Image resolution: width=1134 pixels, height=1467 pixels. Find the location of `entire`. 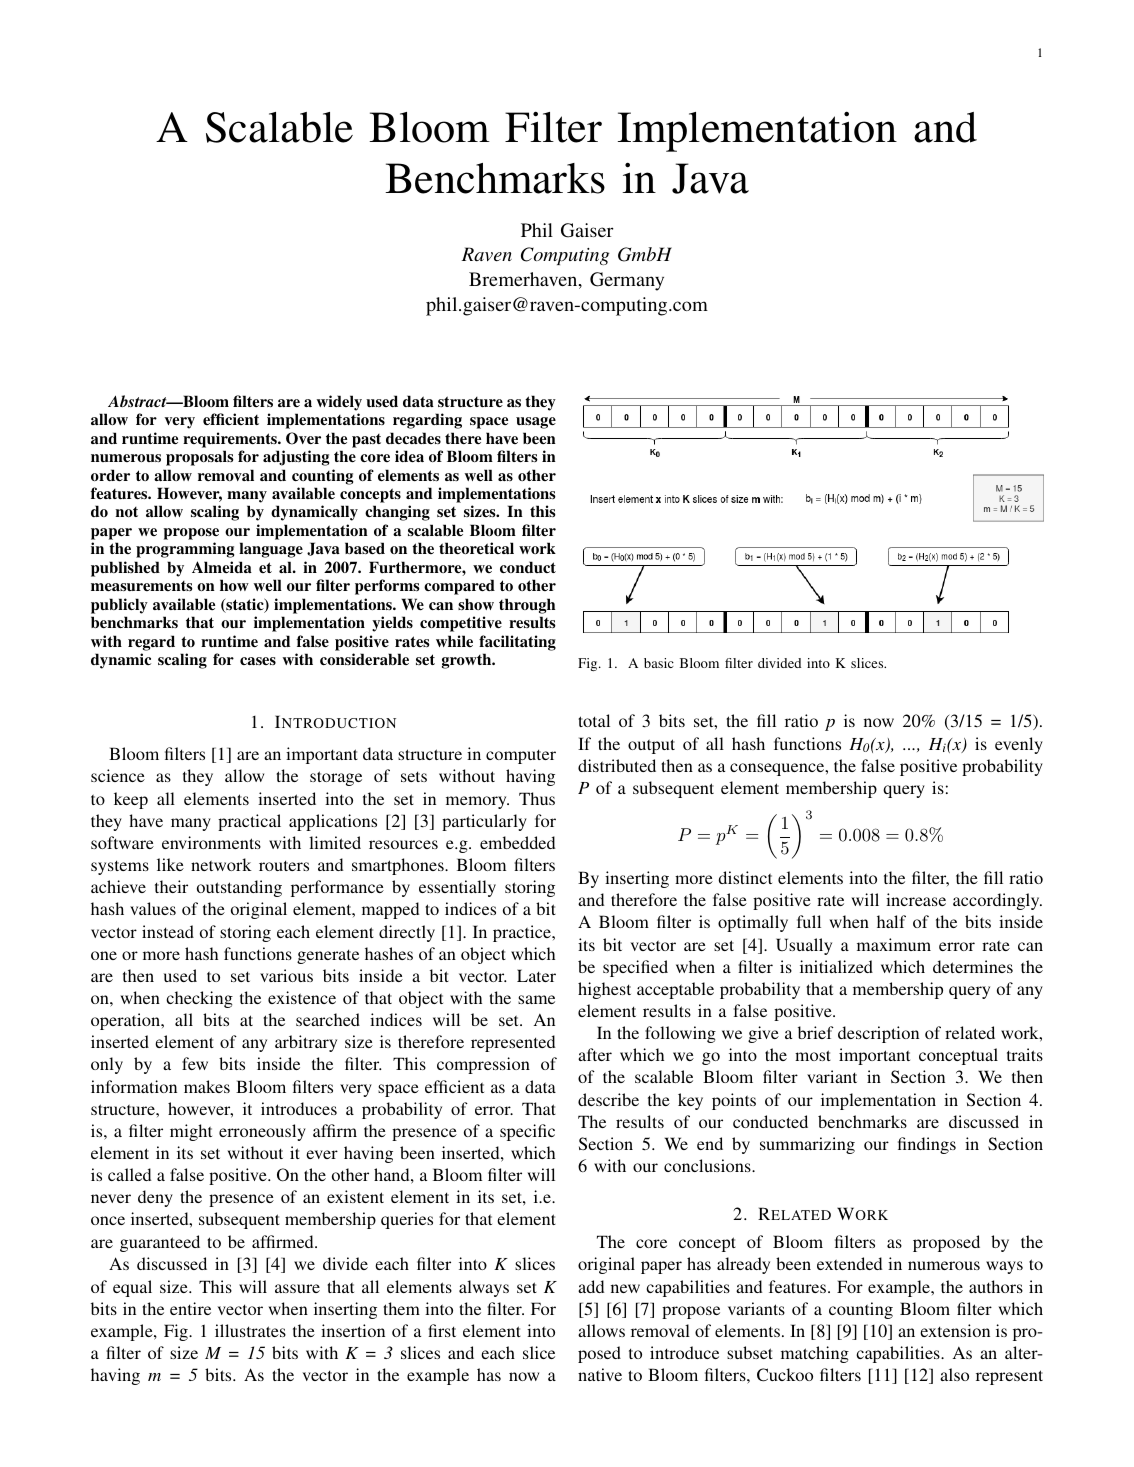

entire is located at coordinates (190, 1308).
